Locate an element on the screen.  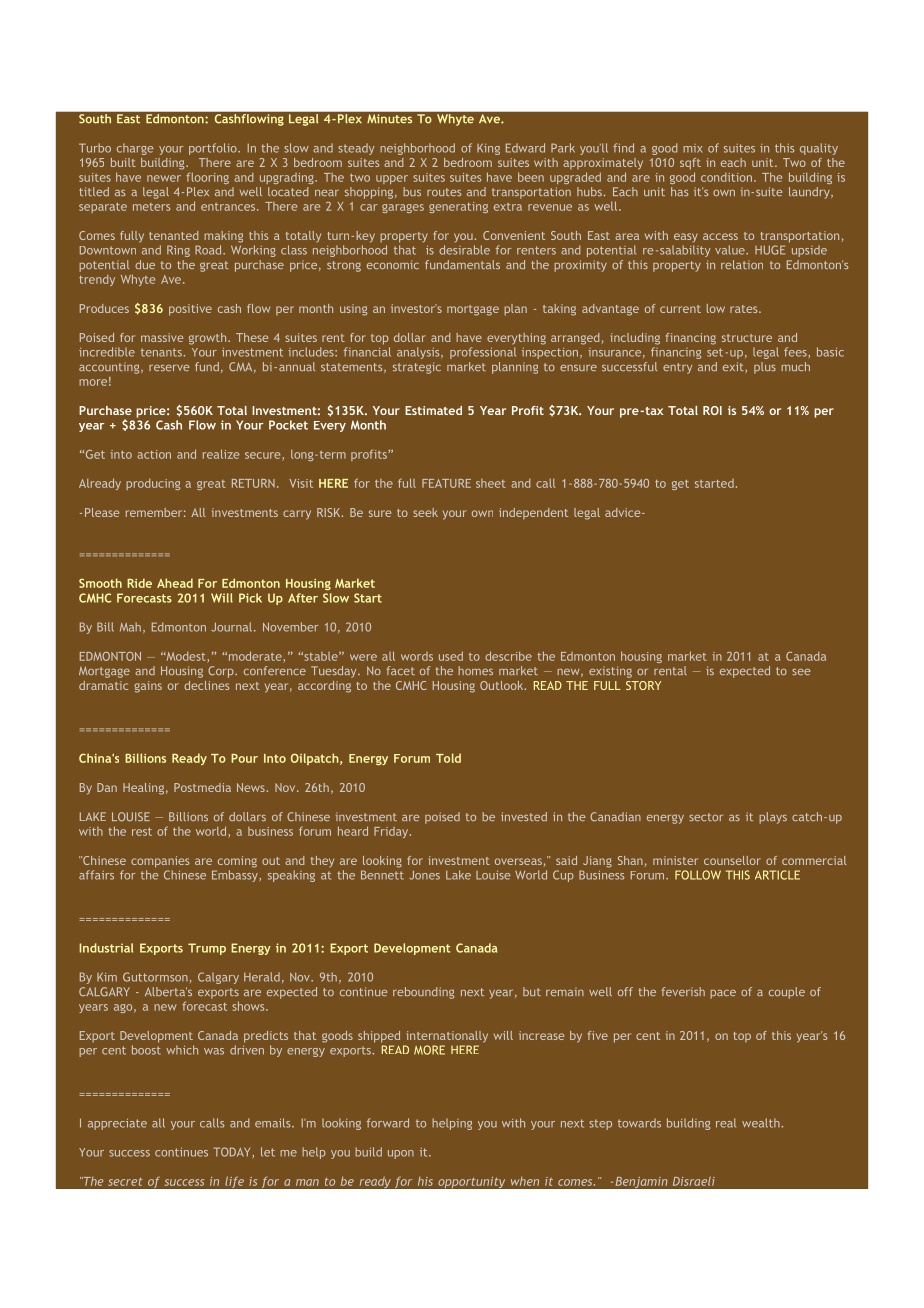
FEATURE is located at coordinates (446, 483).
